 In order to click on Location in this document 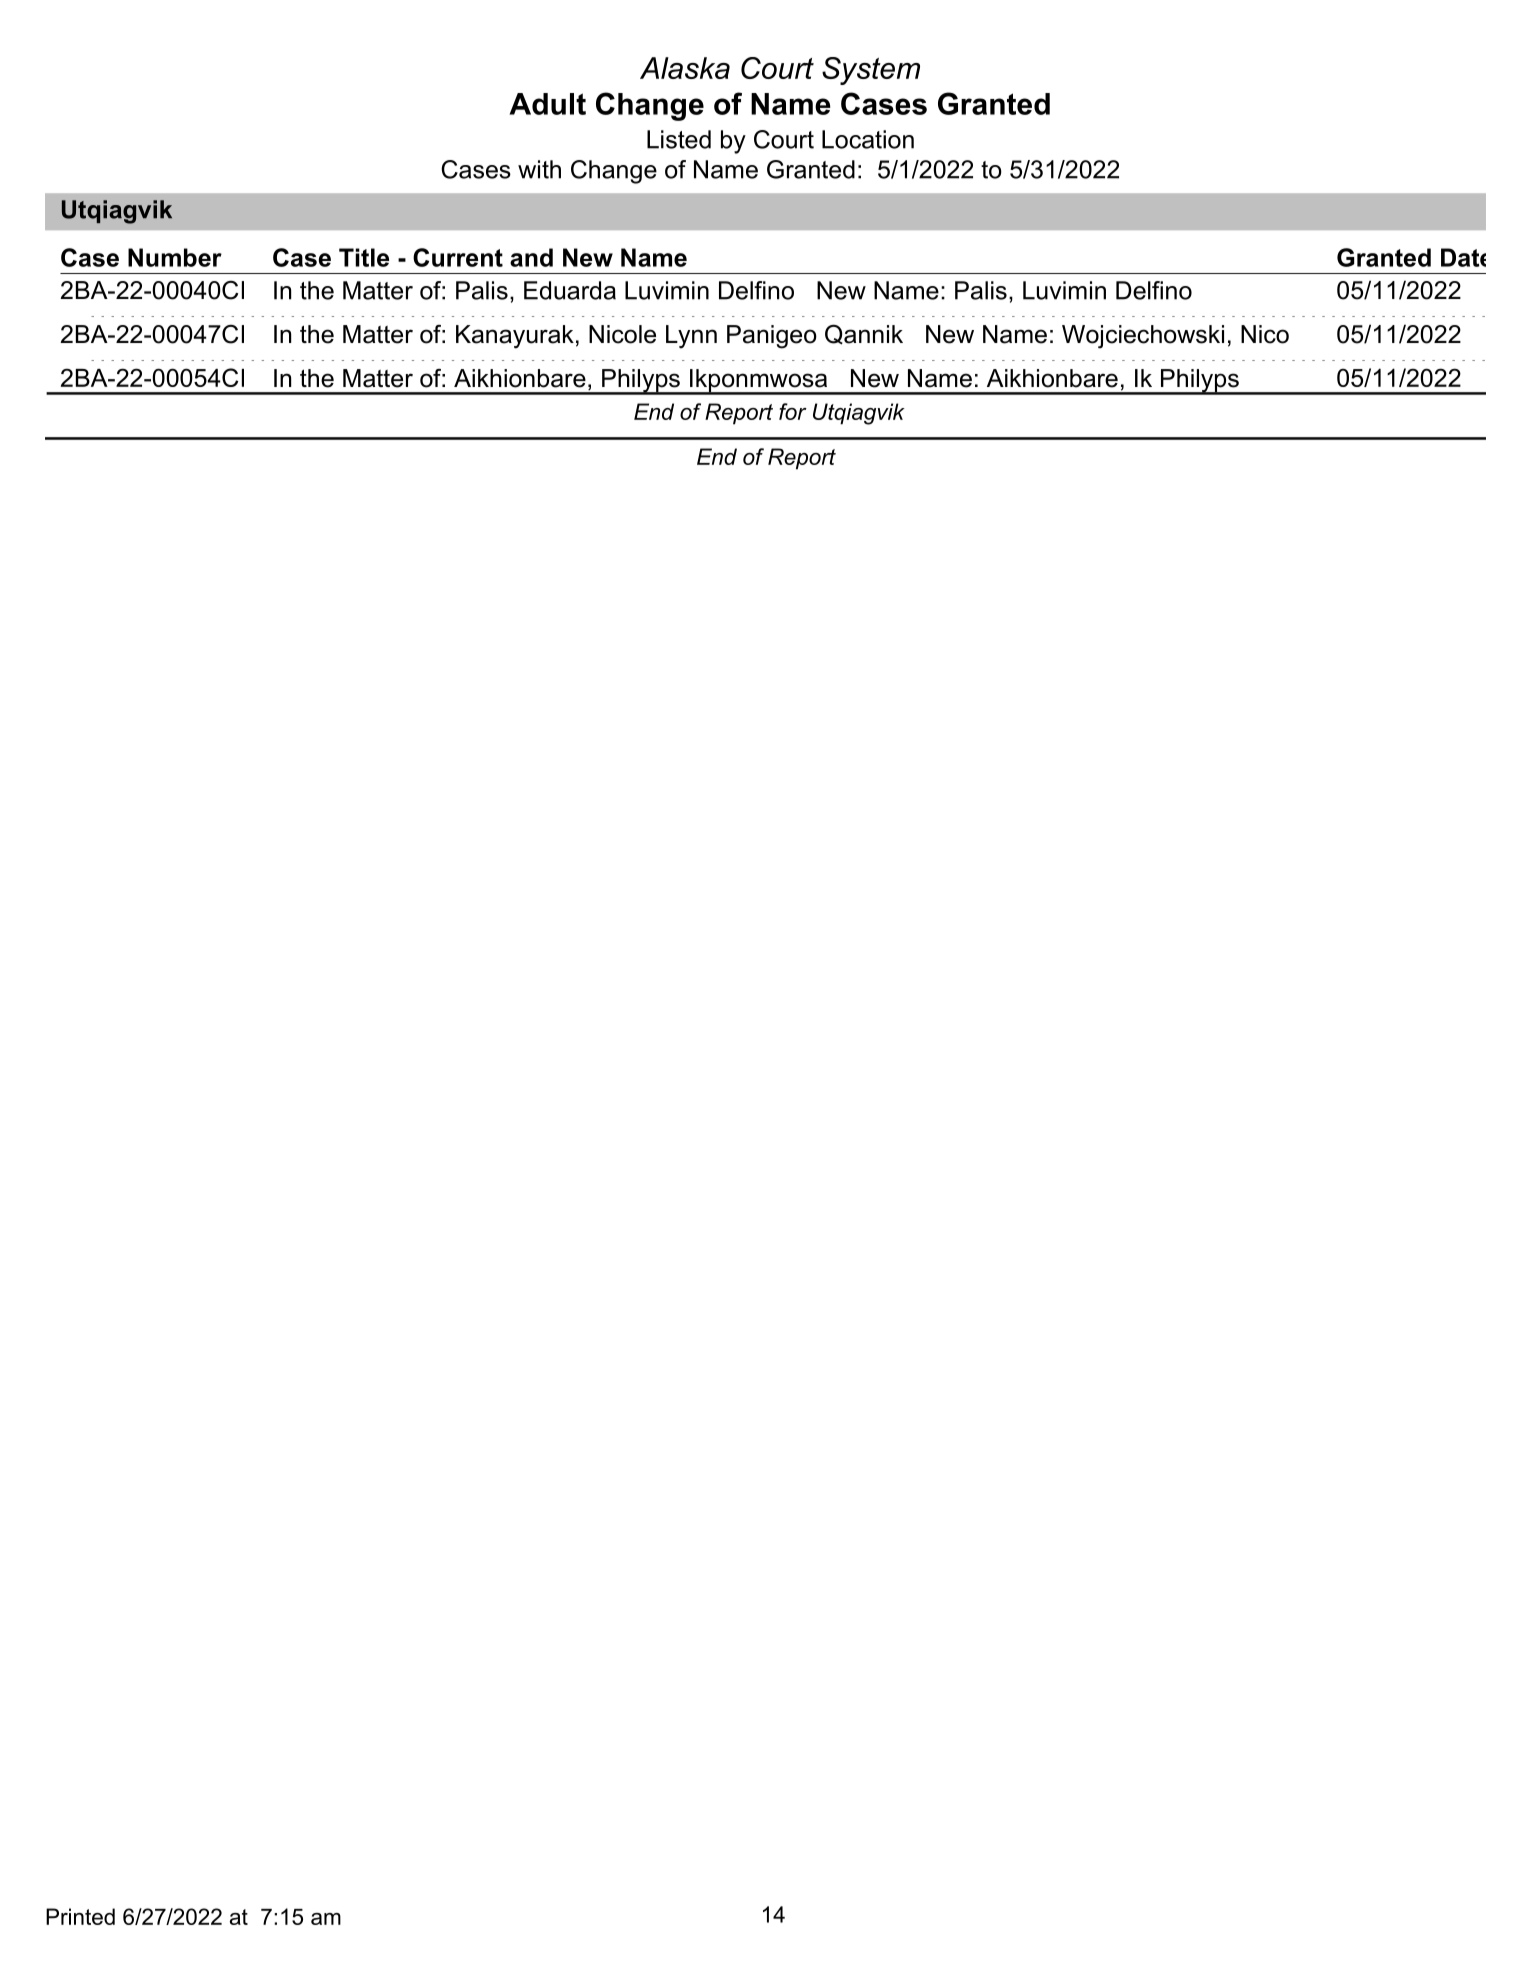, I will do `click(868, 139)`.
